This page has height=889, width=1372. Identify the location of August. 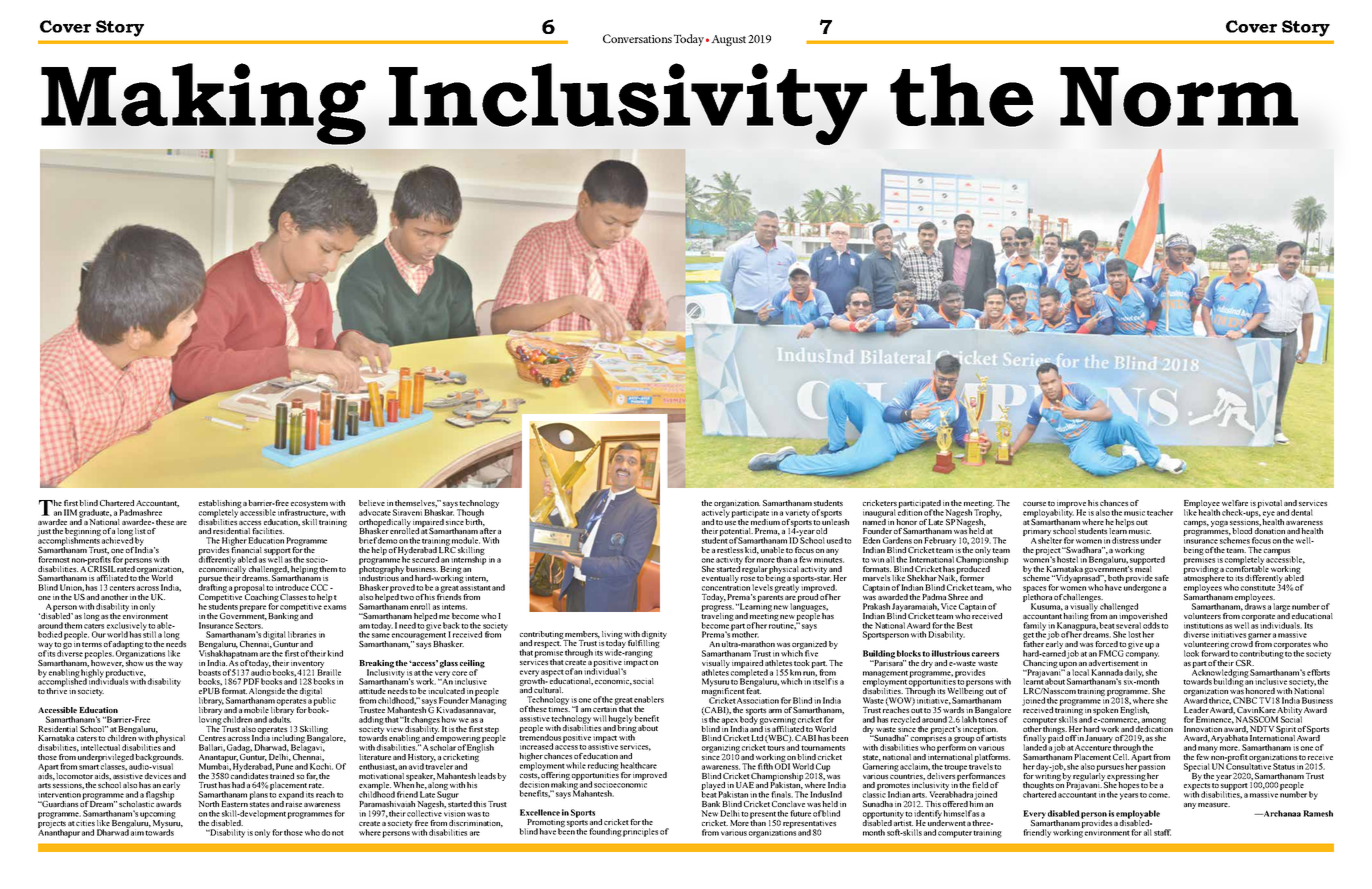
(728, 40).
